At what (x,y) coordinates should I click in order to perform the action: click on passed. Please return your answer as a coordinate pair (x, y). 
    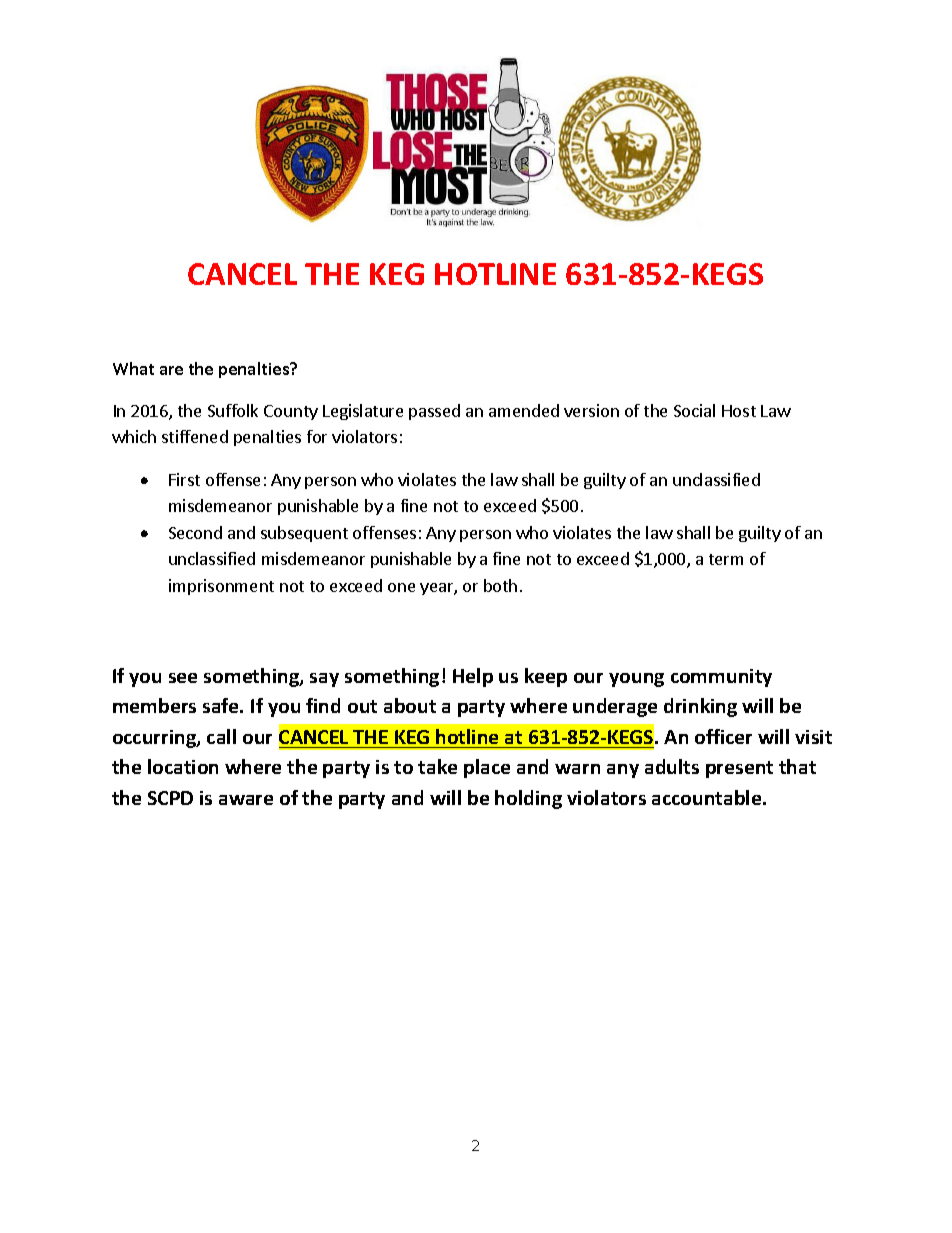
    Looking at the image, I should click on (434, 412).
